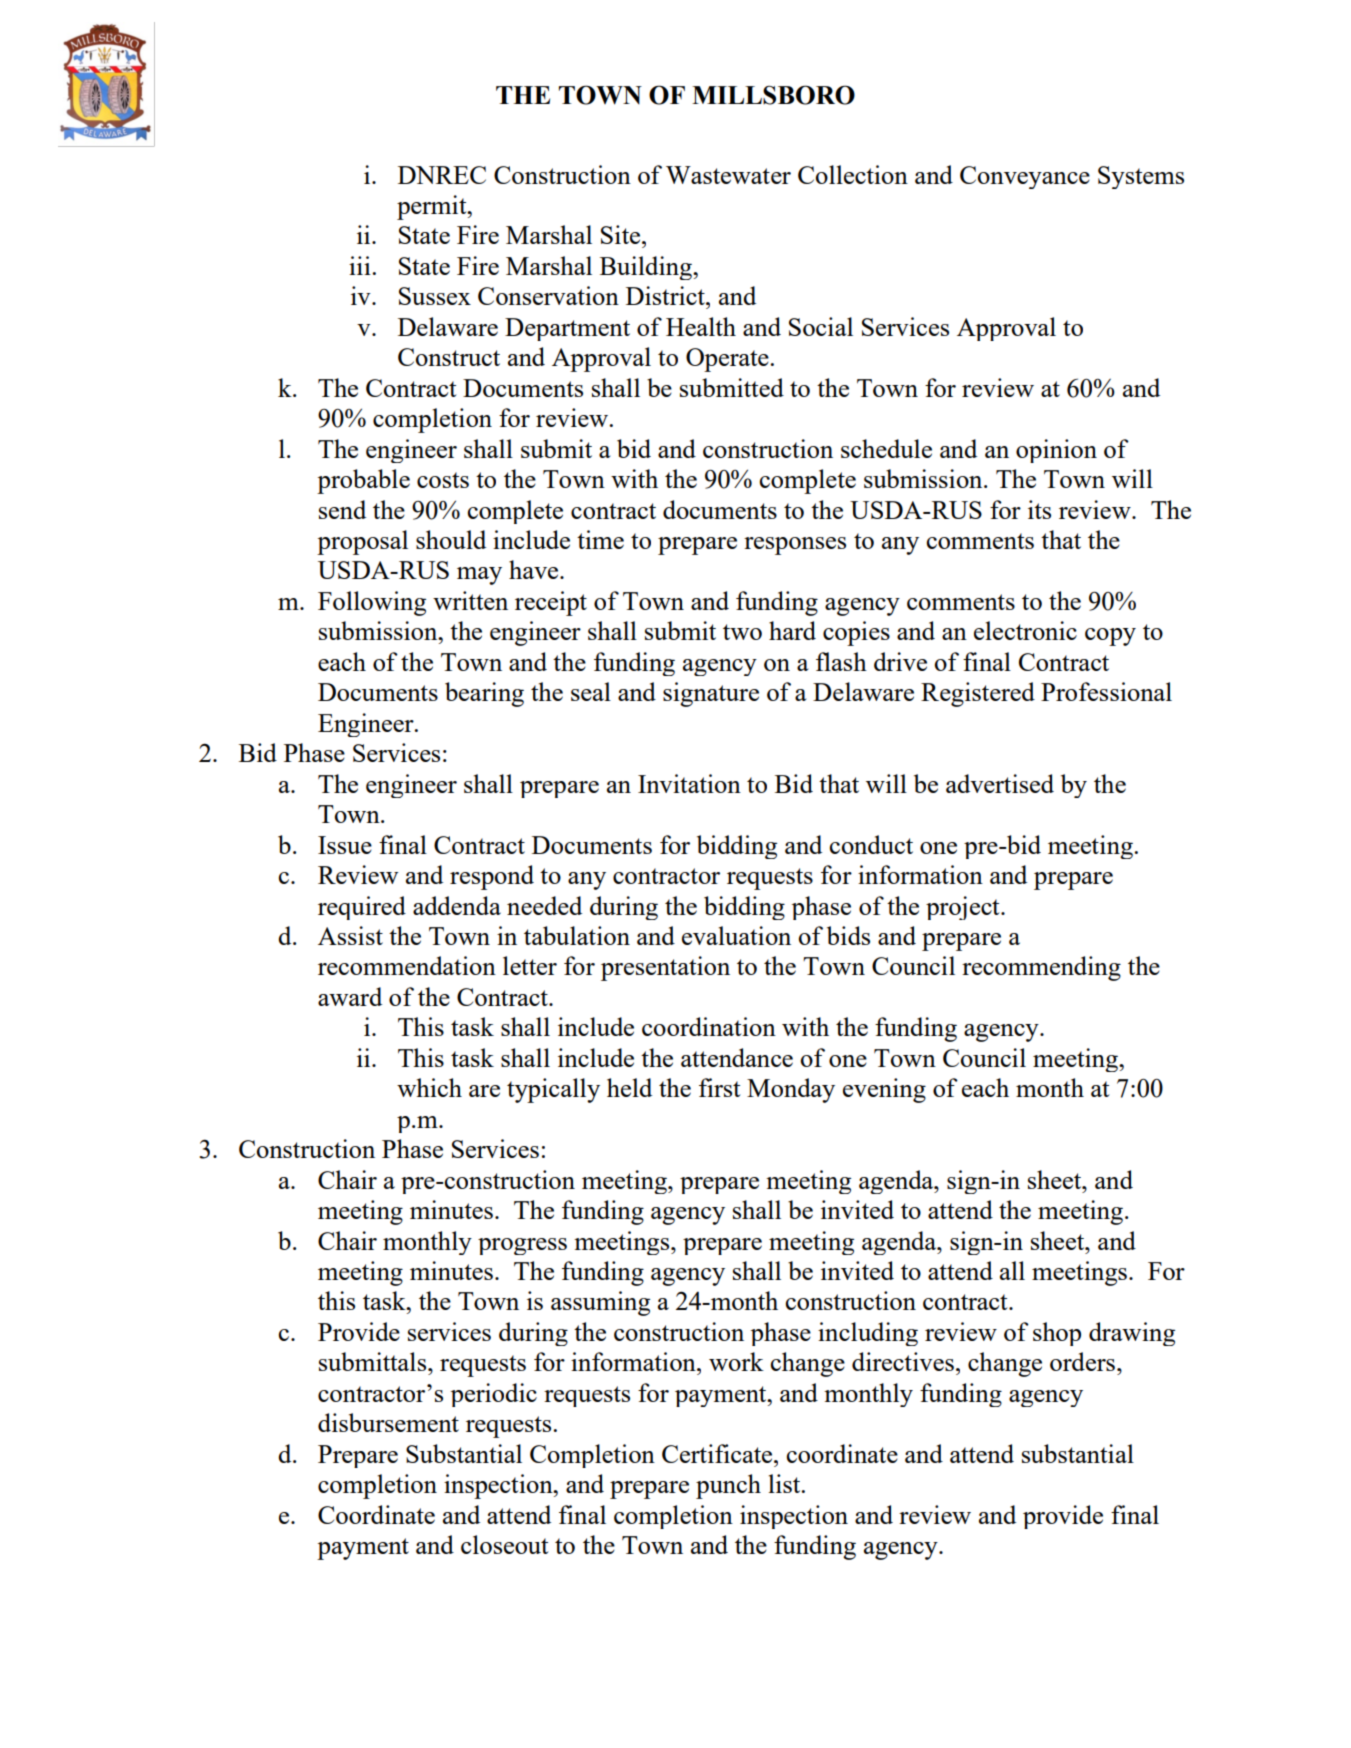 The image size is (1351, 1748). I want to click on permit, so click(433, 207).
